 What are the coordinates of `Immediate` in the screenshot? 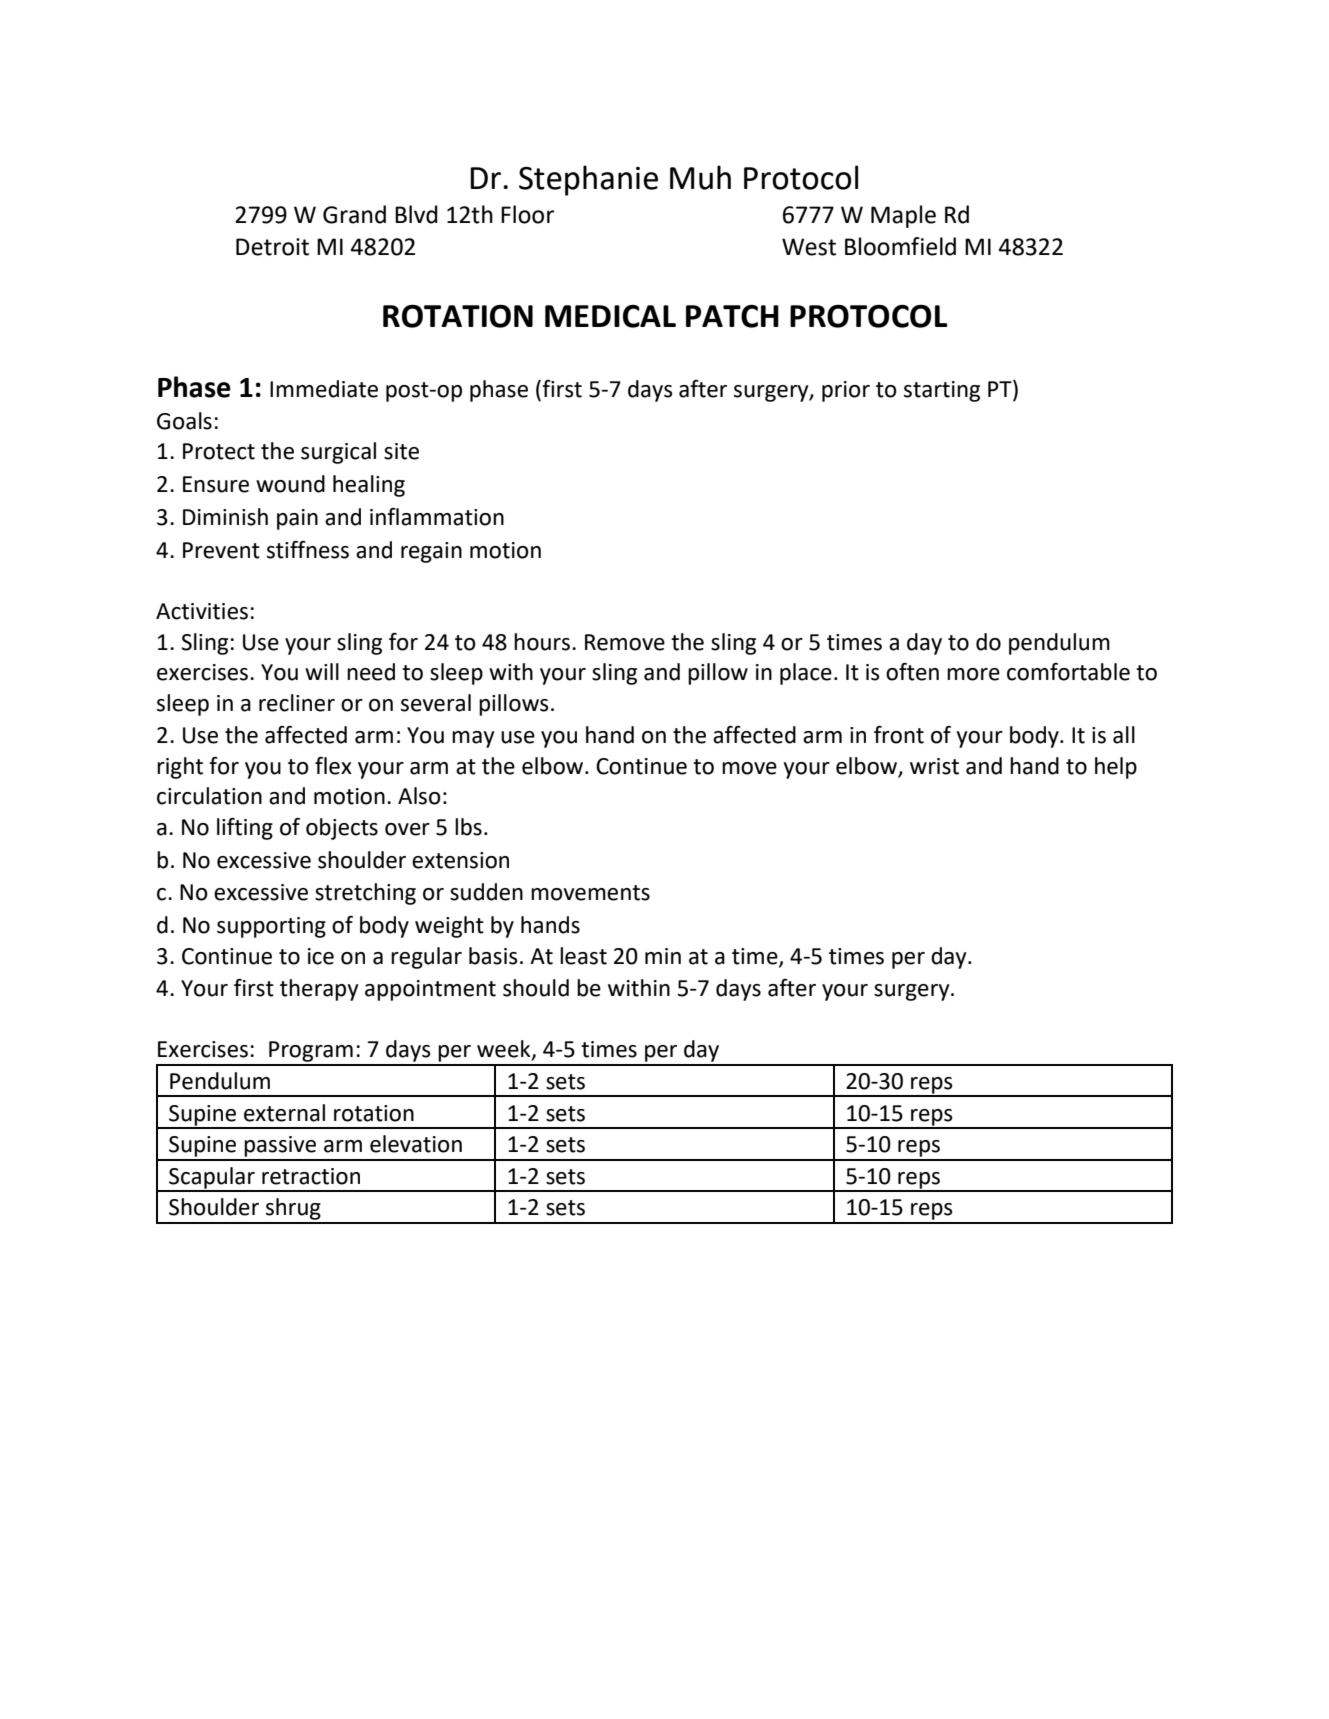 It's located at (324, 389).
